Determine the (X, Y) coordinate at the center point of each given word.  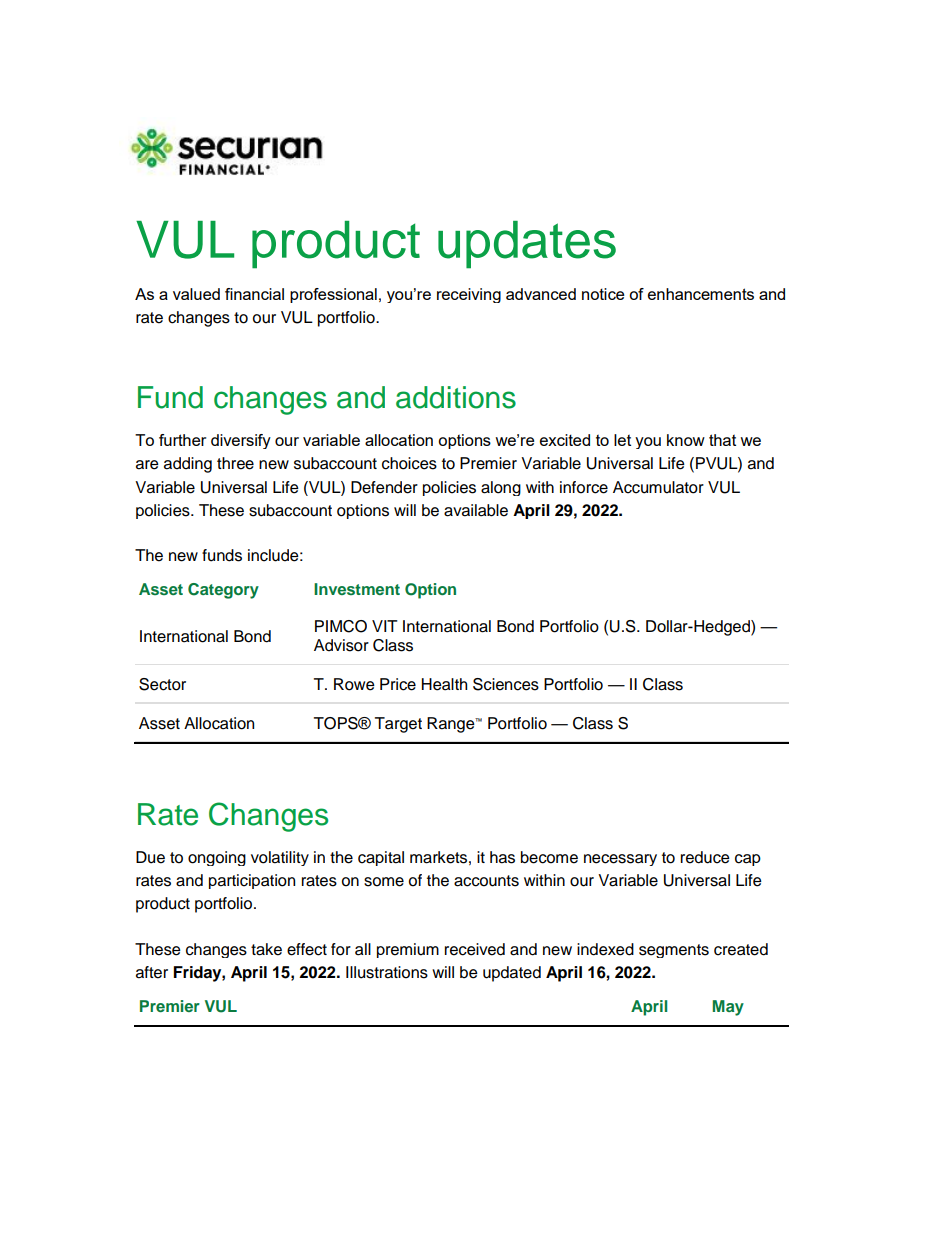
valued (196, 294)
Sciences (506, 684)
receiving (469, 295)
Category (223, 591)
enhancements (701, 294)
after (152, 972)
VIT (385, 626)
